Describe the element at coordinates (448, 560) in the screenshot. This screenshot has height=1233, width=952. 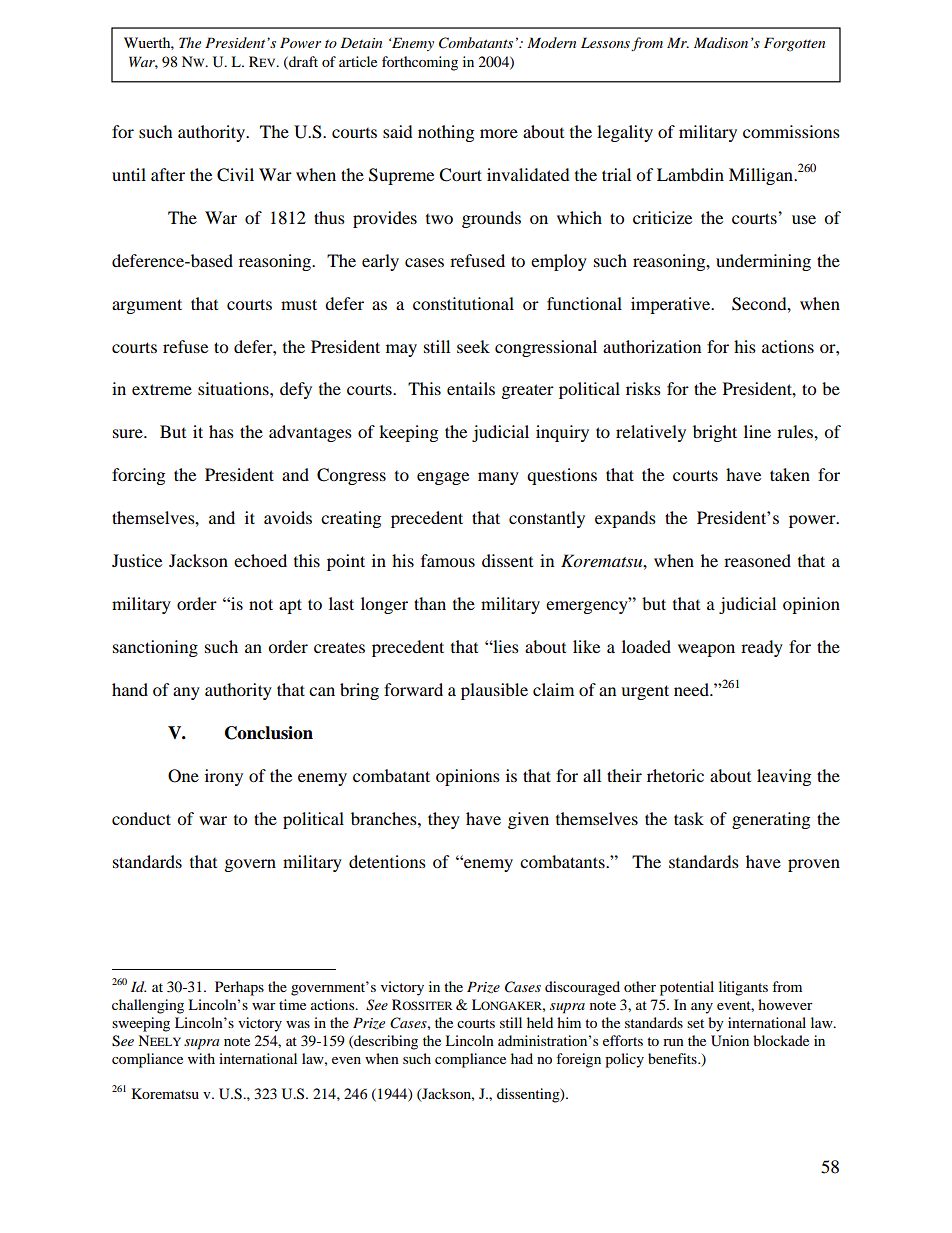
I see `famous` at that location.
